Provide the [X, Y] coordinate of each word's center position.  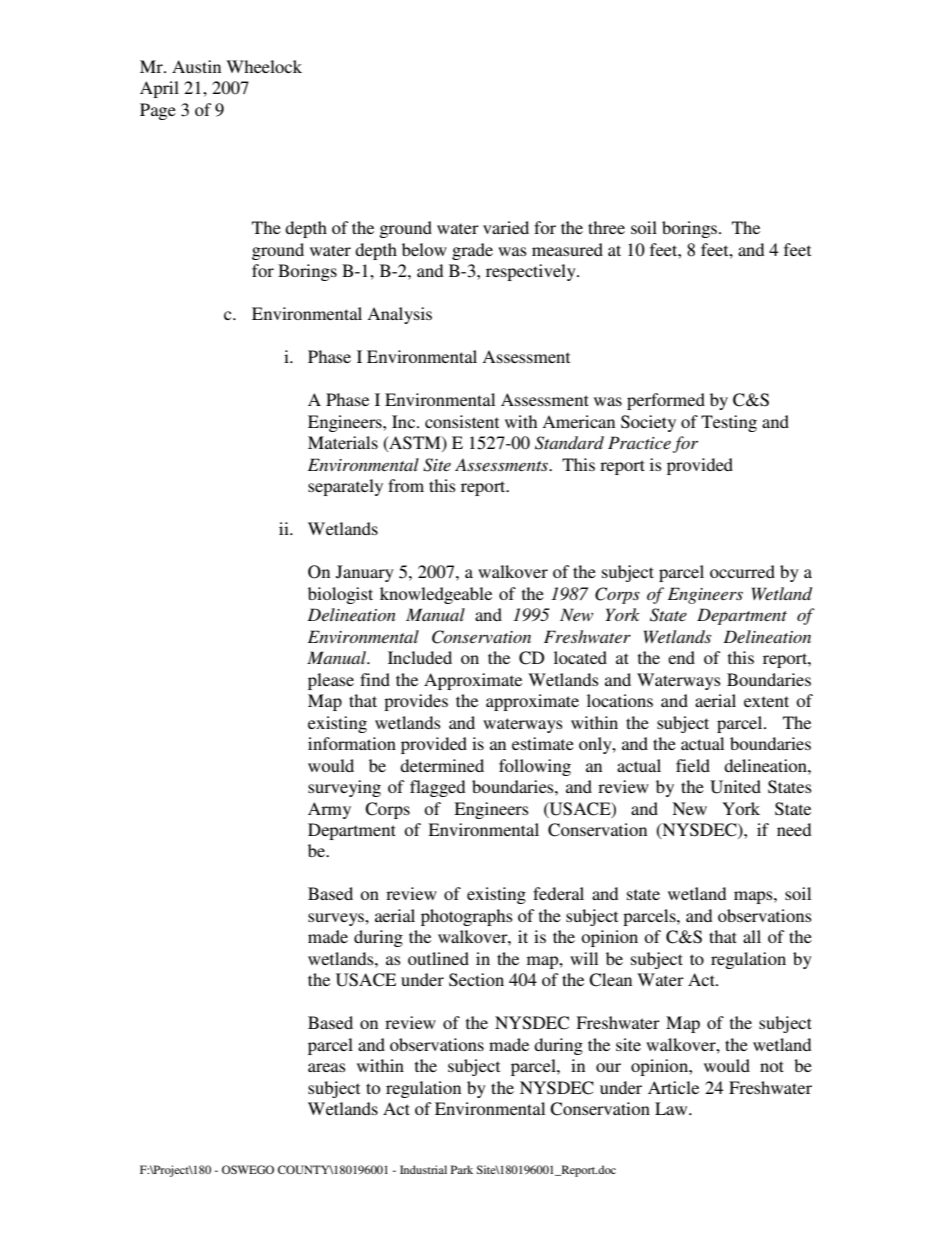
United [735, 787]
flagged [437, 788]
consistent [462, 421]
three [606, 227]
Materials [343, 442]
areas [327, 1067]
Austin [196, 66]
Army [329, 810]
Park [462, 1169]
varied [506, 227]
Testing [729, 423]
